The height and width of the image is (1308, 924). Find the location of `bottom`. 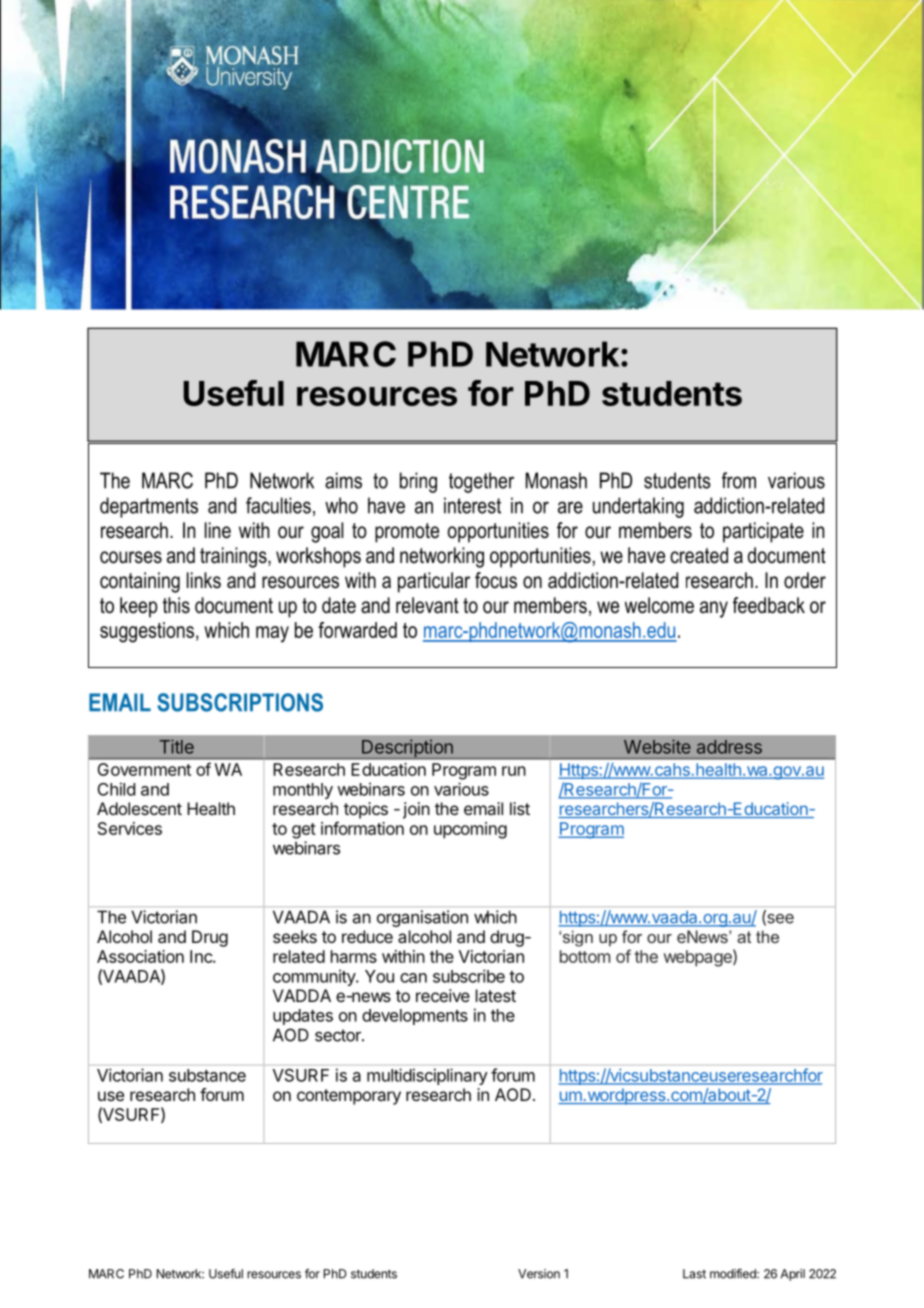

bottom is located at coordinates (585, 956).
